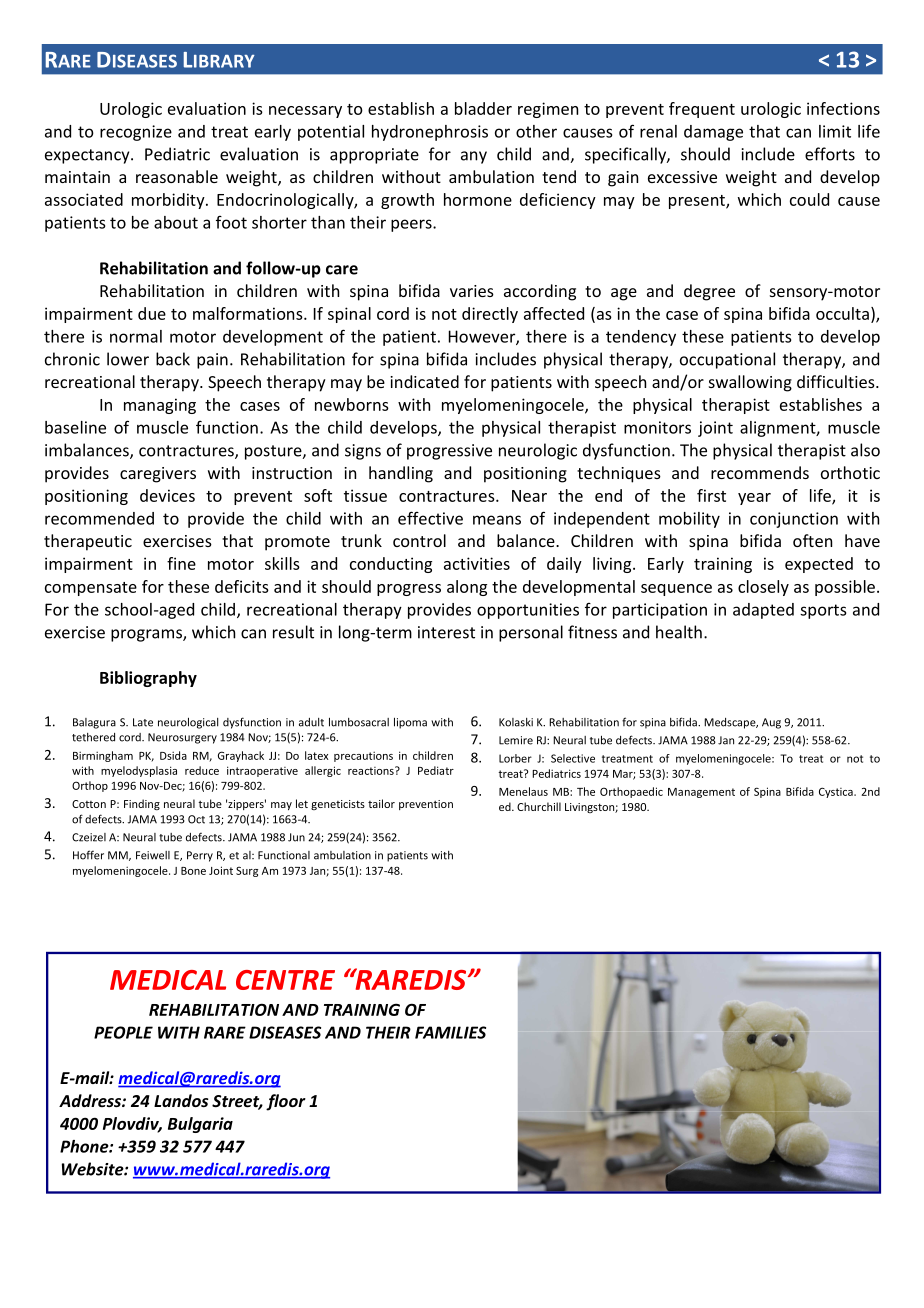  Describe the element at coordinates (474, 157) in the screenshot. I see `any` at that location.
